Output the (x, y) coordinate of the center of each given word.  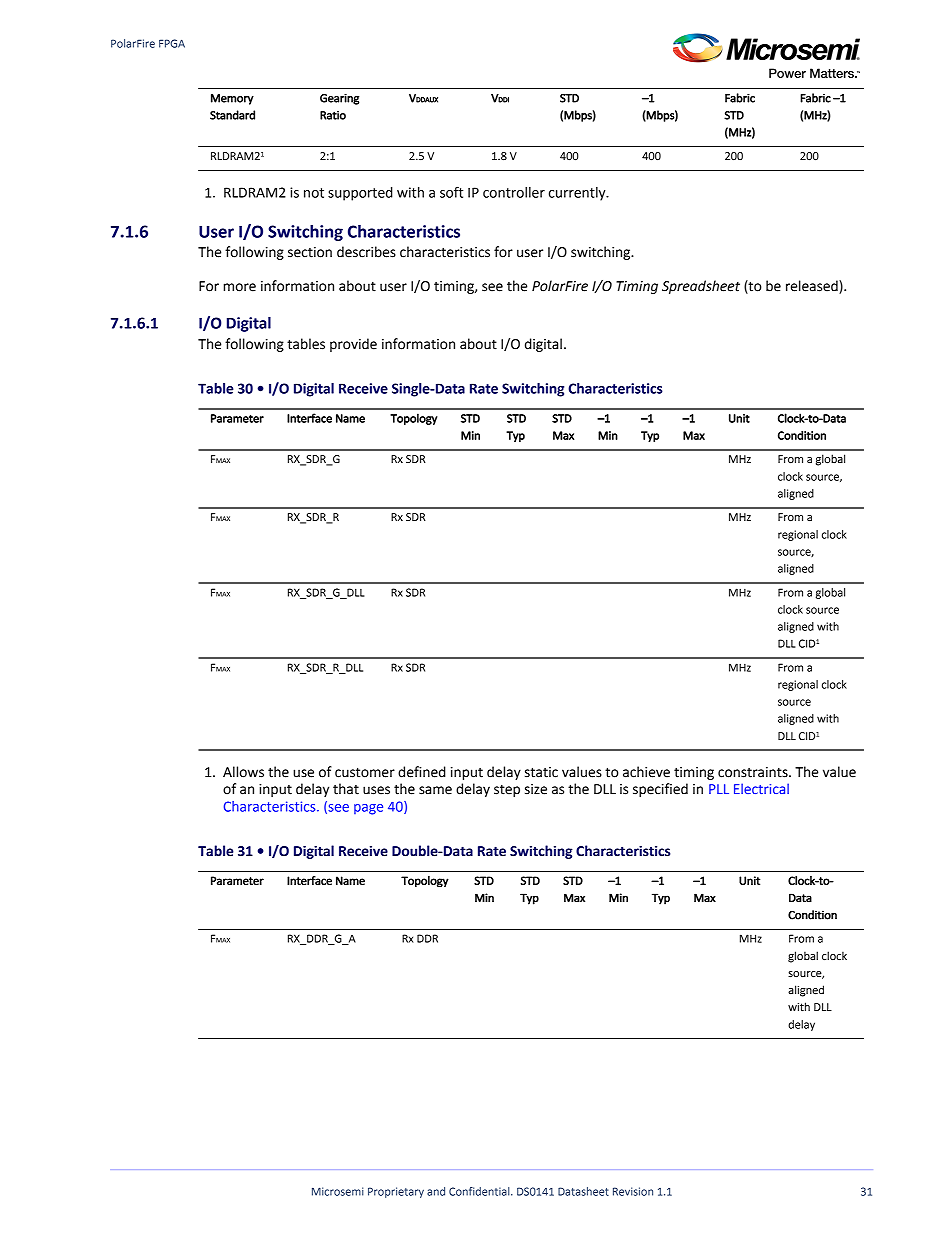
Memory (232, 99)
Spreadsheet (701, 287)
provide (353, 345)
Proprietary (396, 1192)
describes (366, 252)
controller (514, 192)
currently (578, 194)
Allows (243, 772)
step (507, 790)
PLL (719, 789)
